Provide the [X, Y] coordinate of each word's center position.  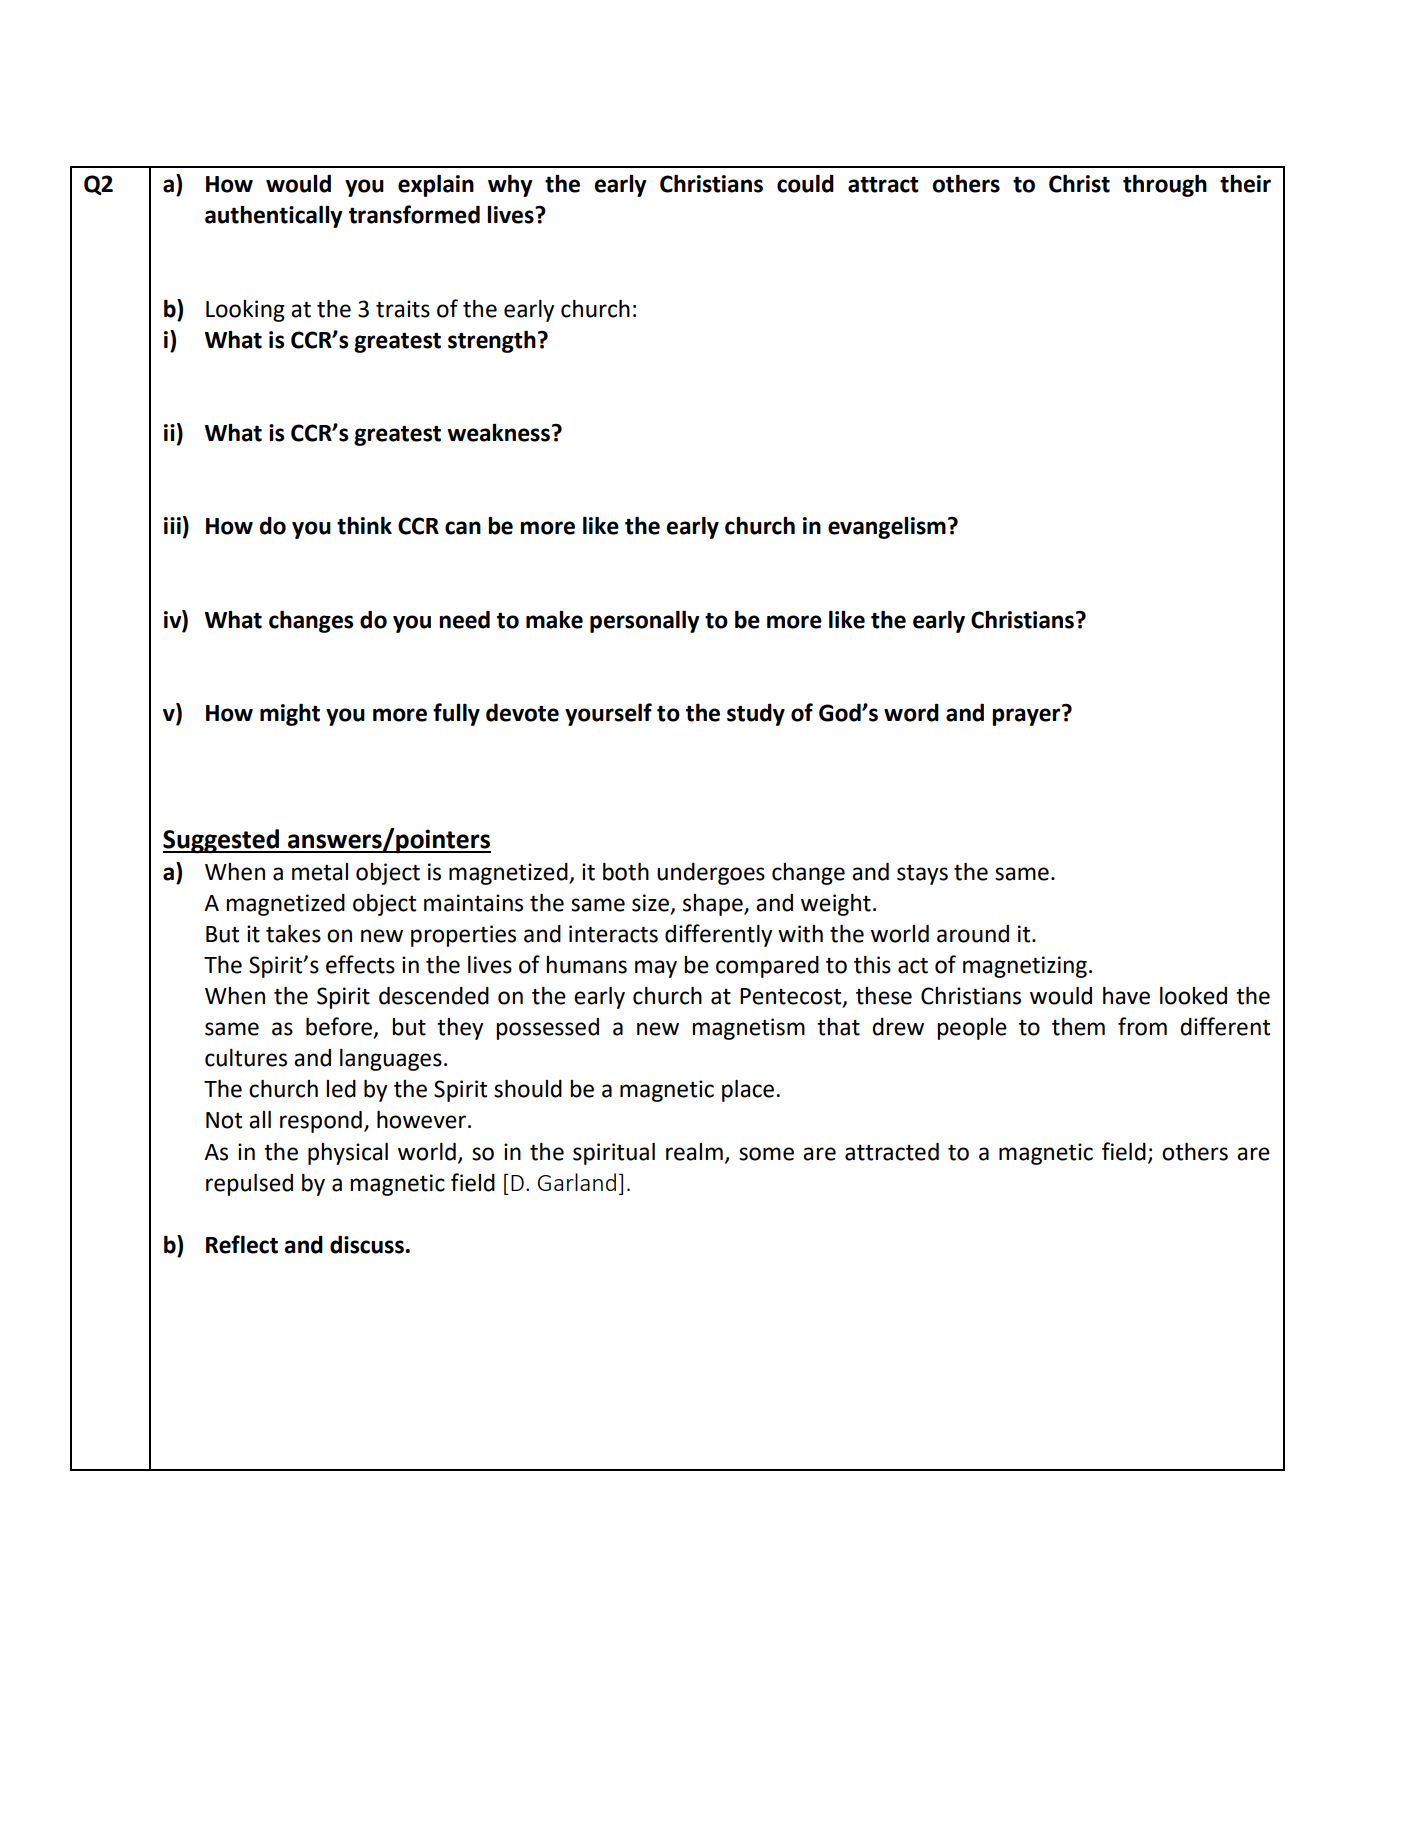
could [805, 183]
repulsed [249, 1185]
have [1126, 996]
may [656, 969]
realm [694, 1152]
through [1165, 186]
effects [360, 964]
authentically [273, 216]
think [364, 525]
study [756, 714]
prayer [1027, 716]
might [290, 715]
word [911, 712]
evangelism [887, 527]
